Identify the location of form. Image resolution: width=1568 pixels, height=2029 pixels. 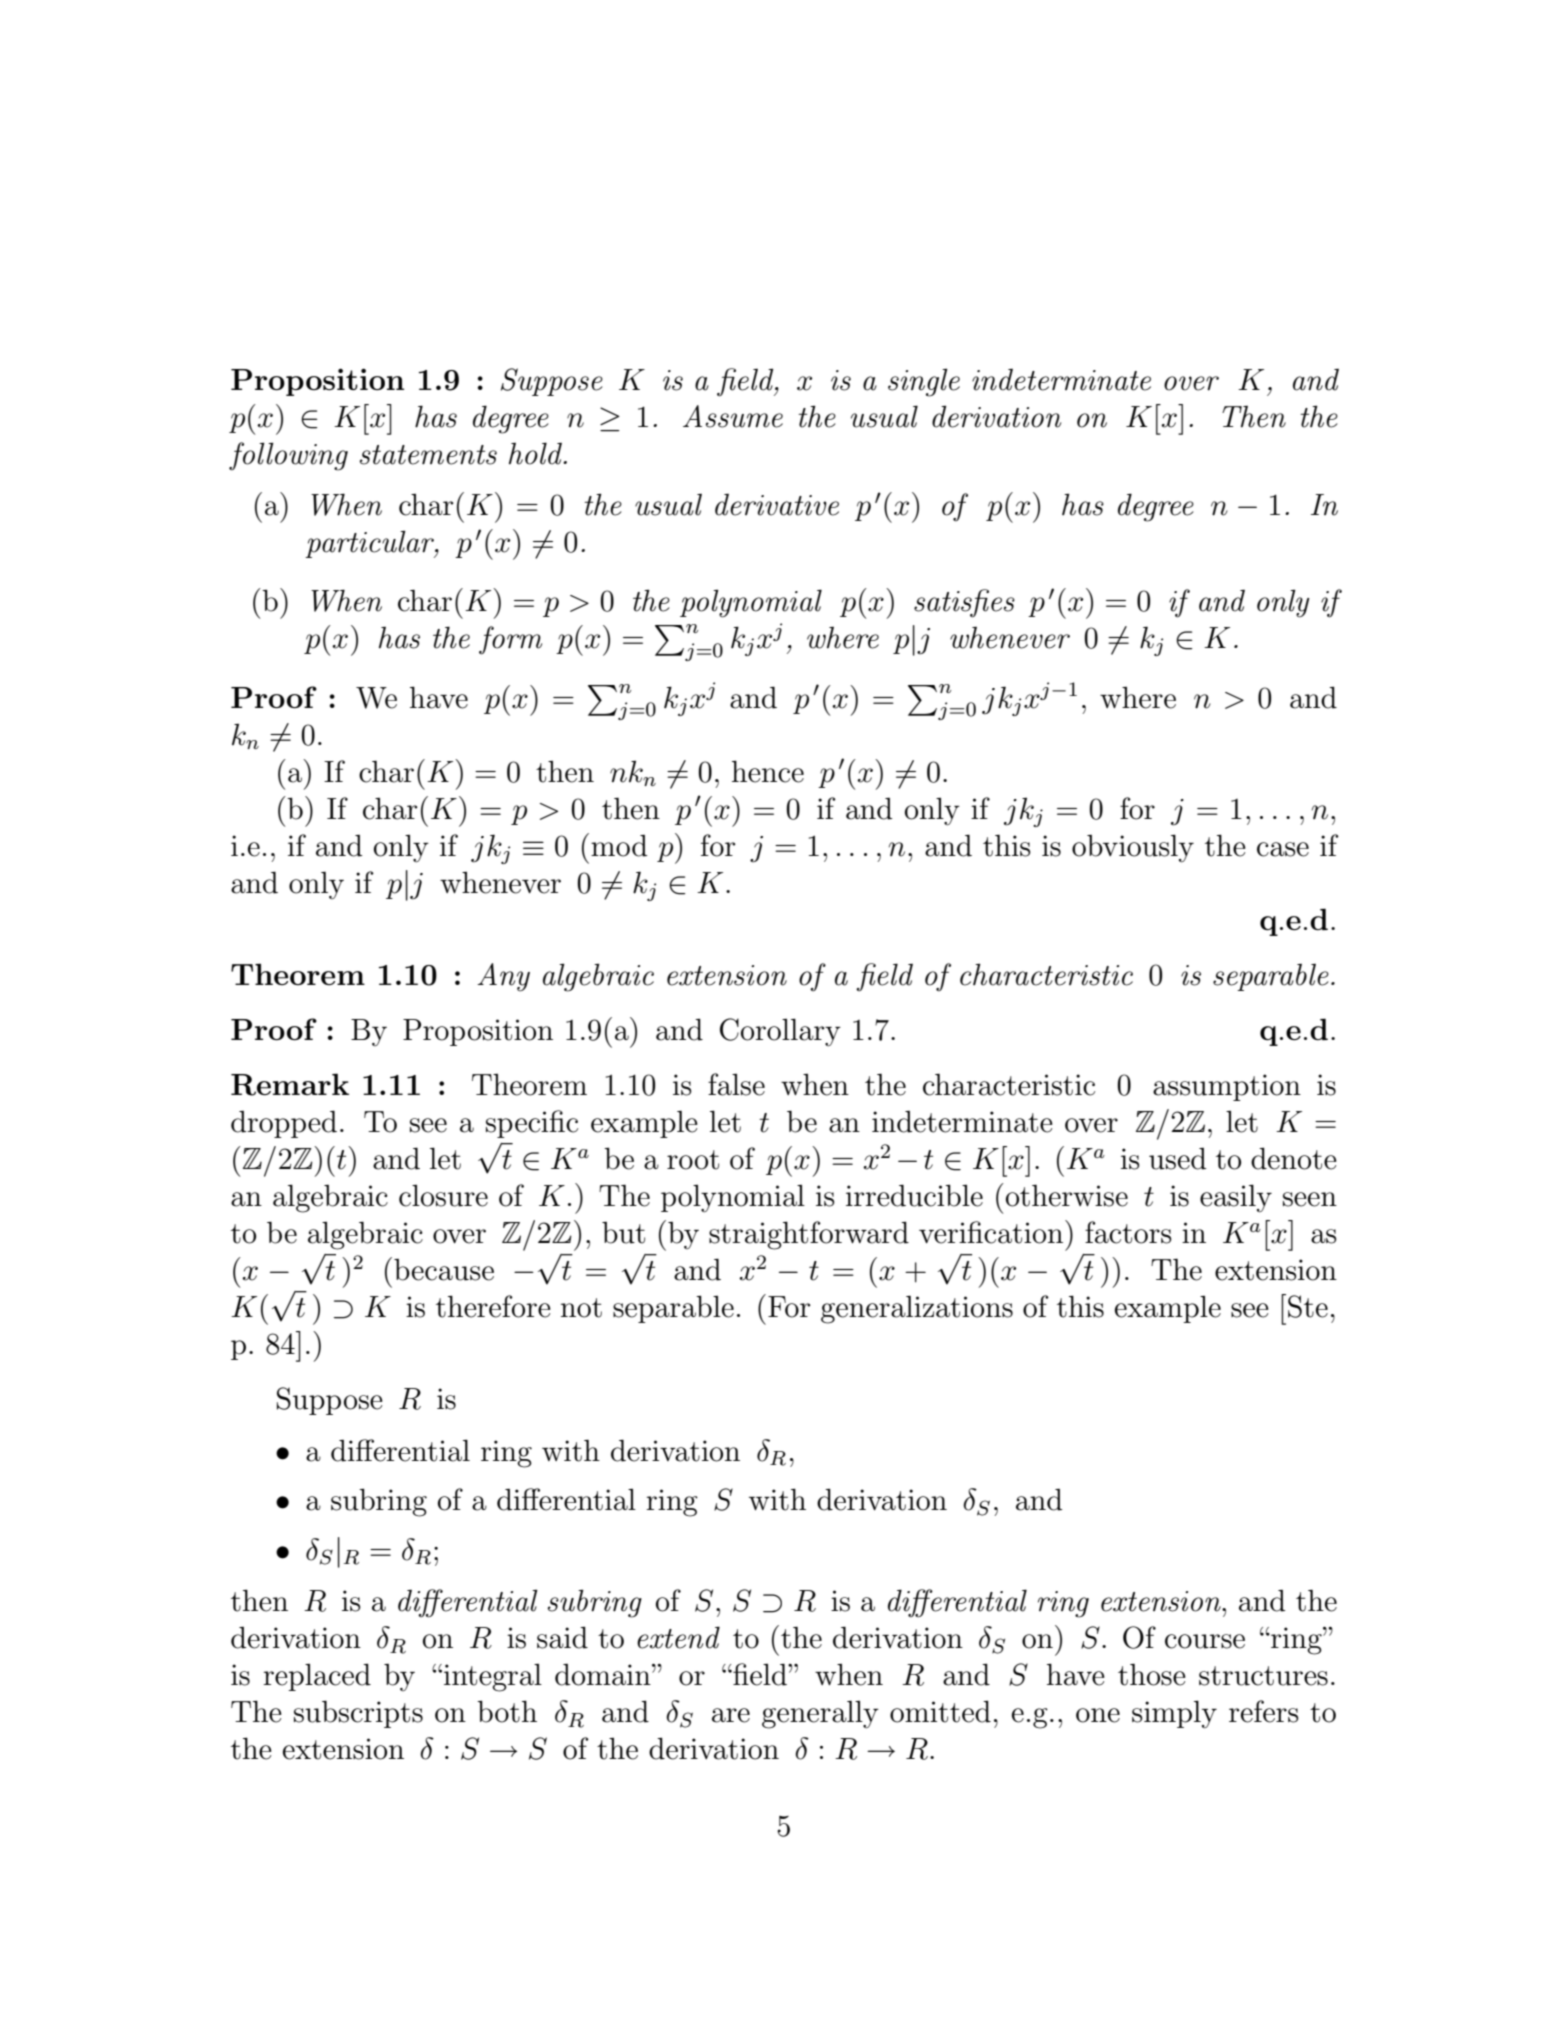
(510, 640).
